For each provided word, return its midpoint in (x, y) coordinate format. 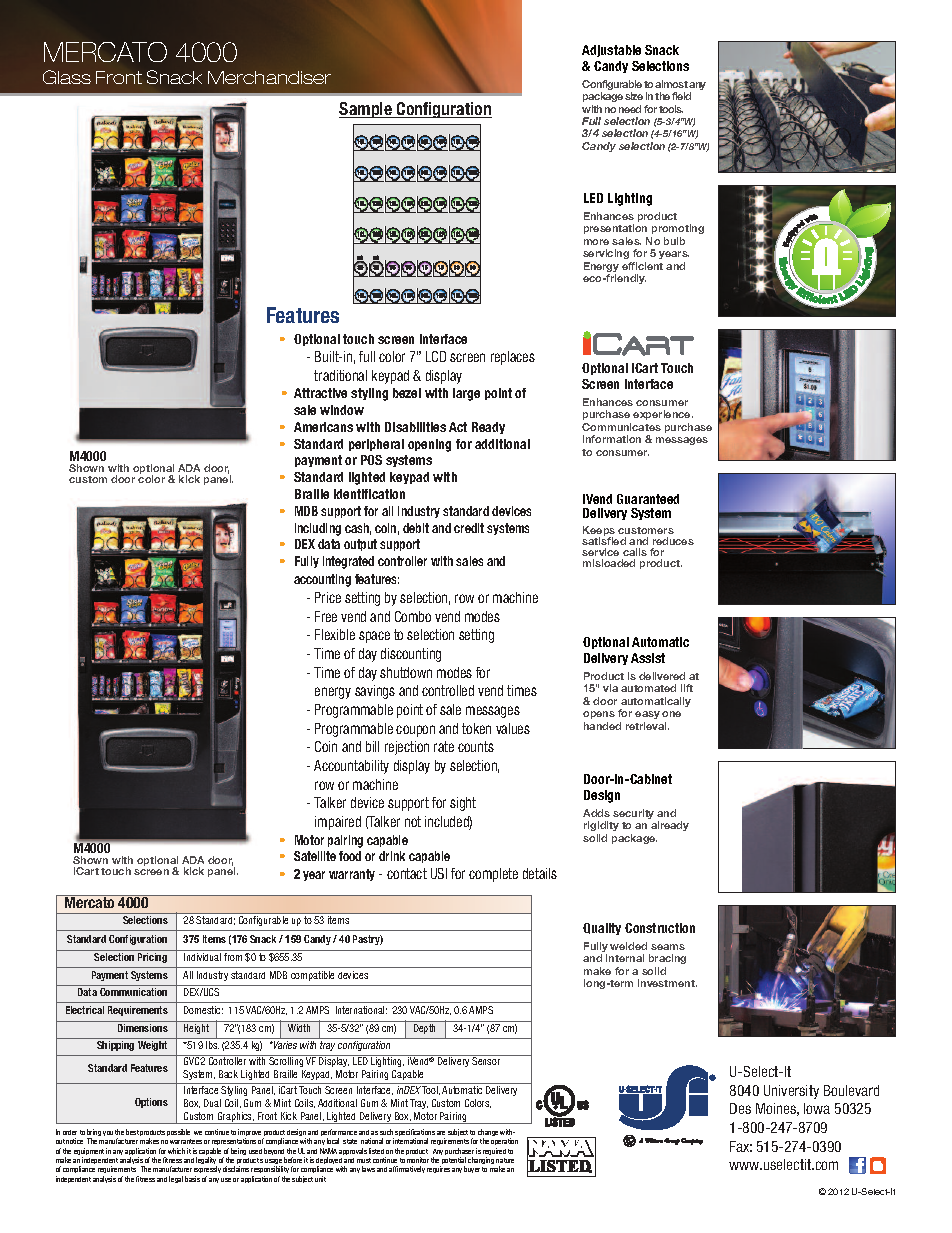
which (176, 1151)
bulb (674, 241)
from (233, 957)
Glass (67, 77)
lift (687, 688)
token (476, 728)
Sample (366, 110)
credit (469, 528)
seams (668, 947)
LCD (436, 356)
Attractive (320, 393)
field (681, 96)
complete (493, 875)
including (318, 529)
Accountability (351, 767)
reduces (673, 541)
